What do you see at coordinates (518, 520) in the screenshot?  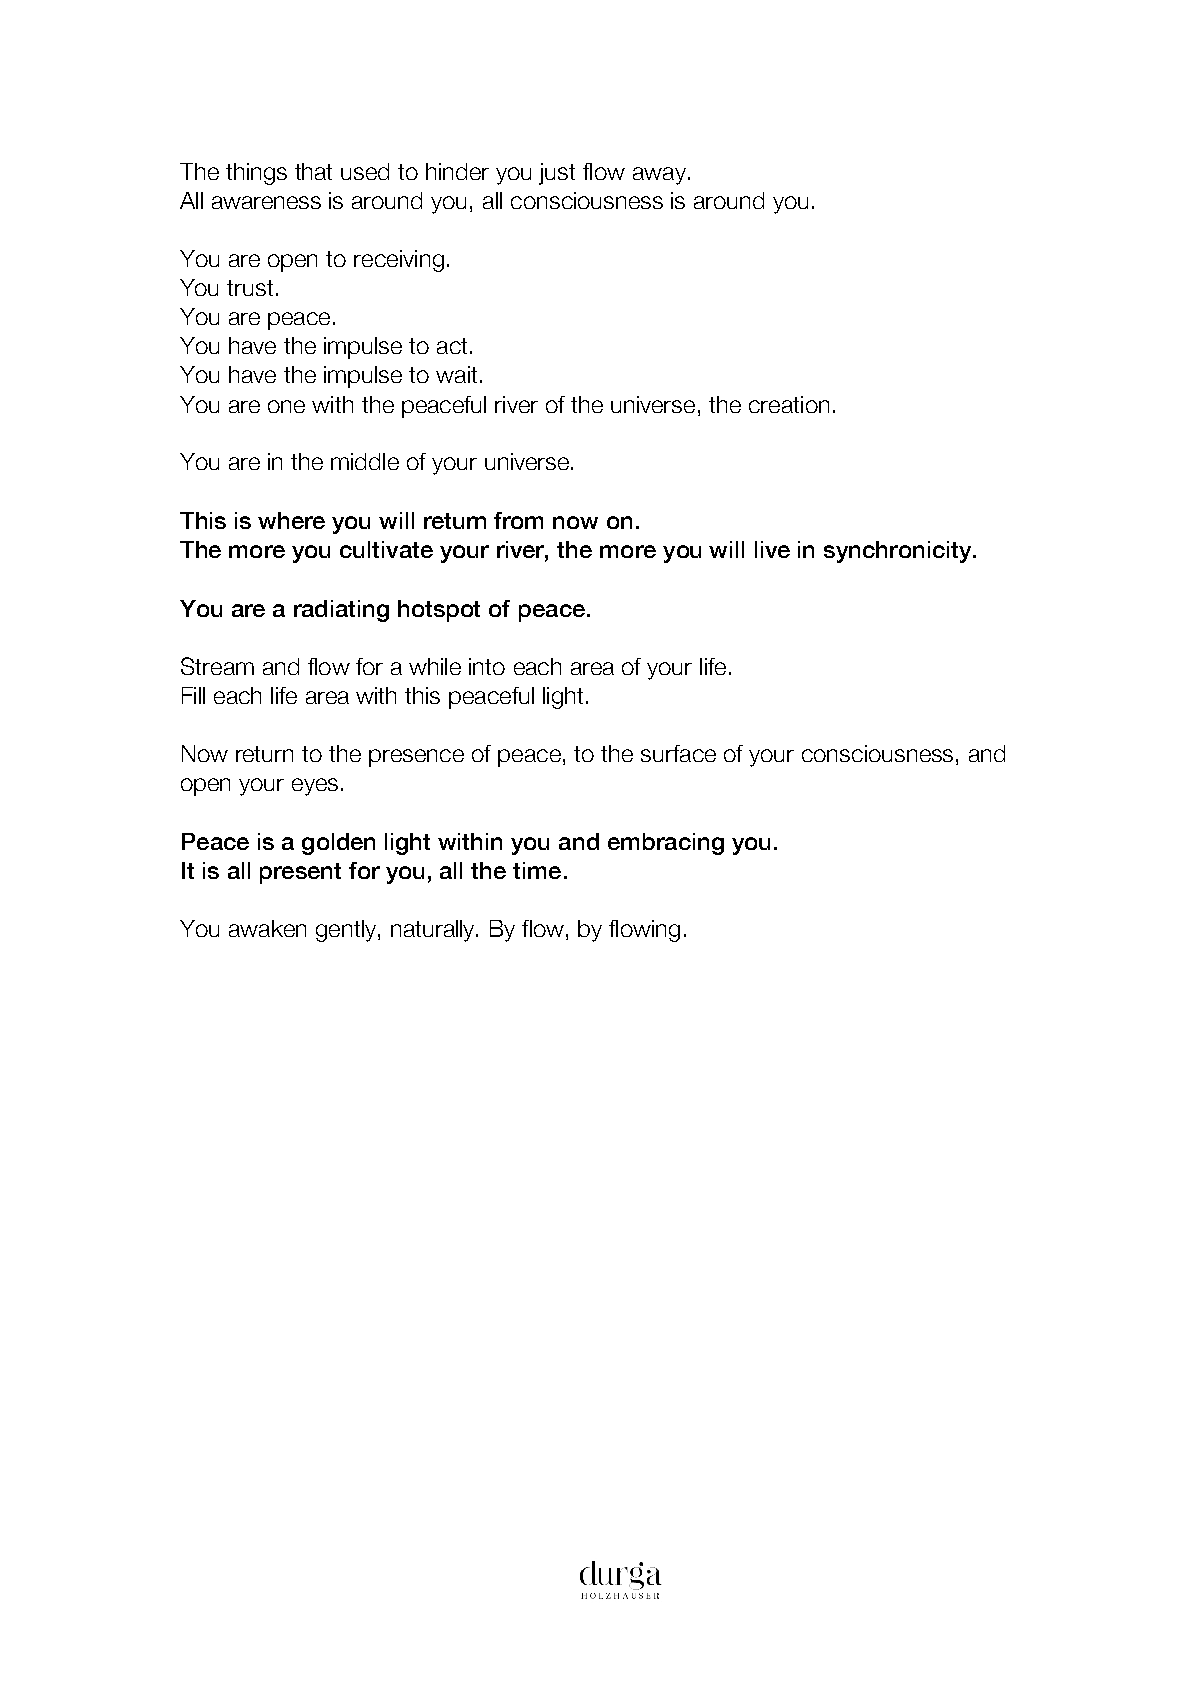 I see `from` at bounding box center [518, 520].
